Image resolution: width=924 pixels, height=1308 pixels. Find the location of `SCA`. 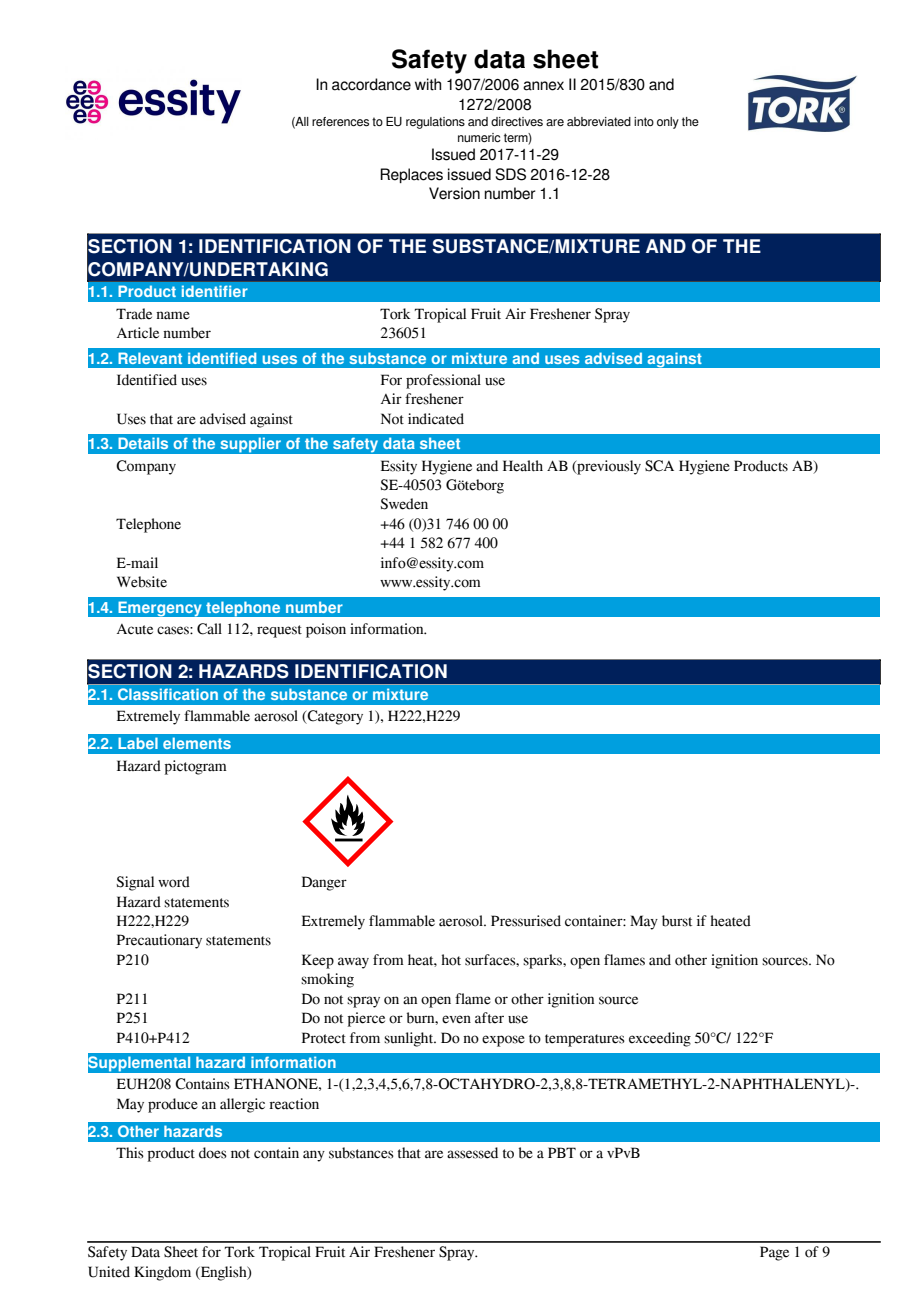

SCA is located at coordinates (659, 466).
